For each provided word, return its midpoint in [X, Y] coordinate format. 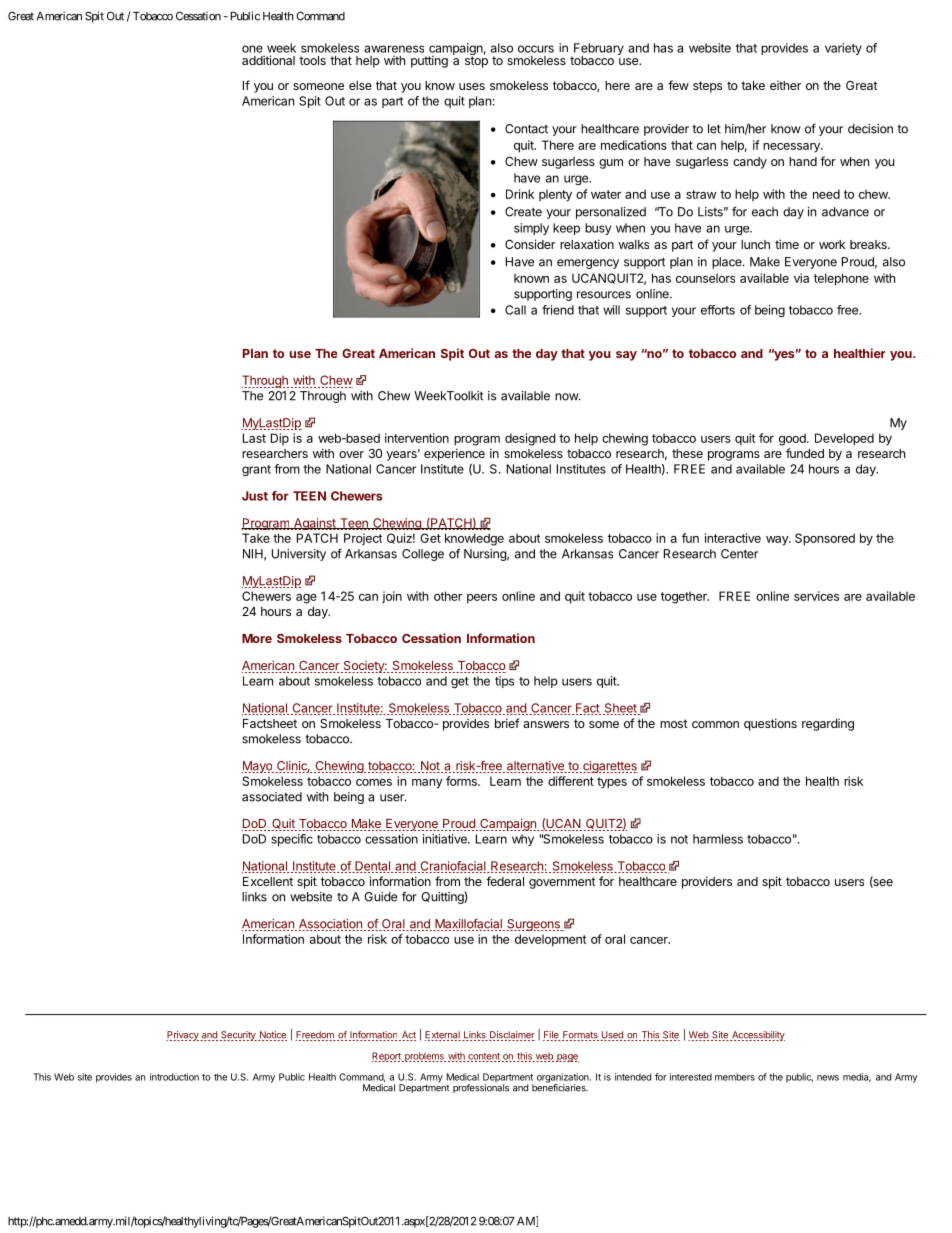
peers [482, 599]
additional [268, 60]
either [785, 85]
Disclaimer [512, 1036]
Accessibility [757, 1036]
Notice [272, 1036]
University [299, 555]
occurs [536, 49]
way [778, 541]
